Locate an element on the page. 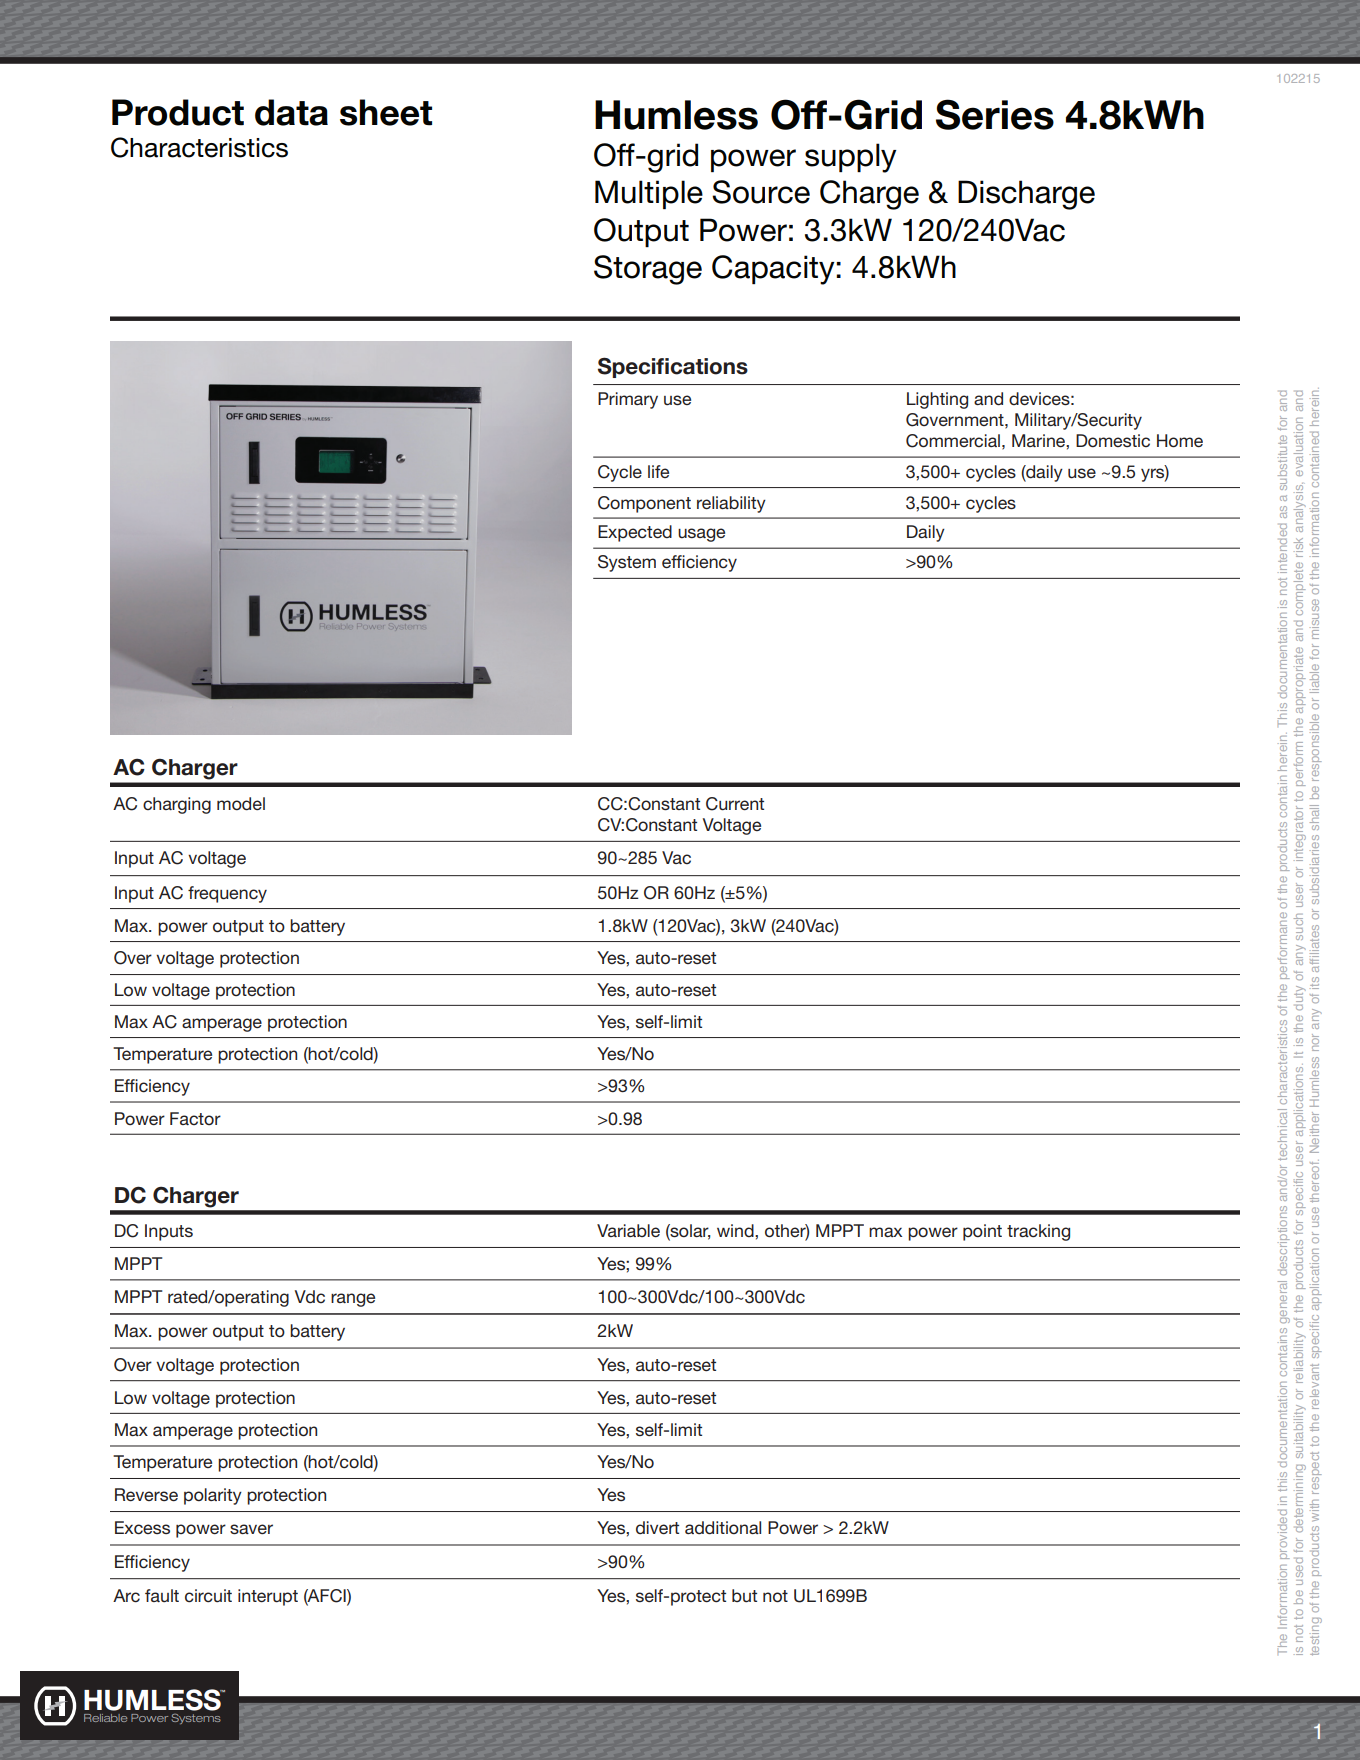 The width and height of the page is (1360, 1760). Factor is located at coordinates (195, 1118).
